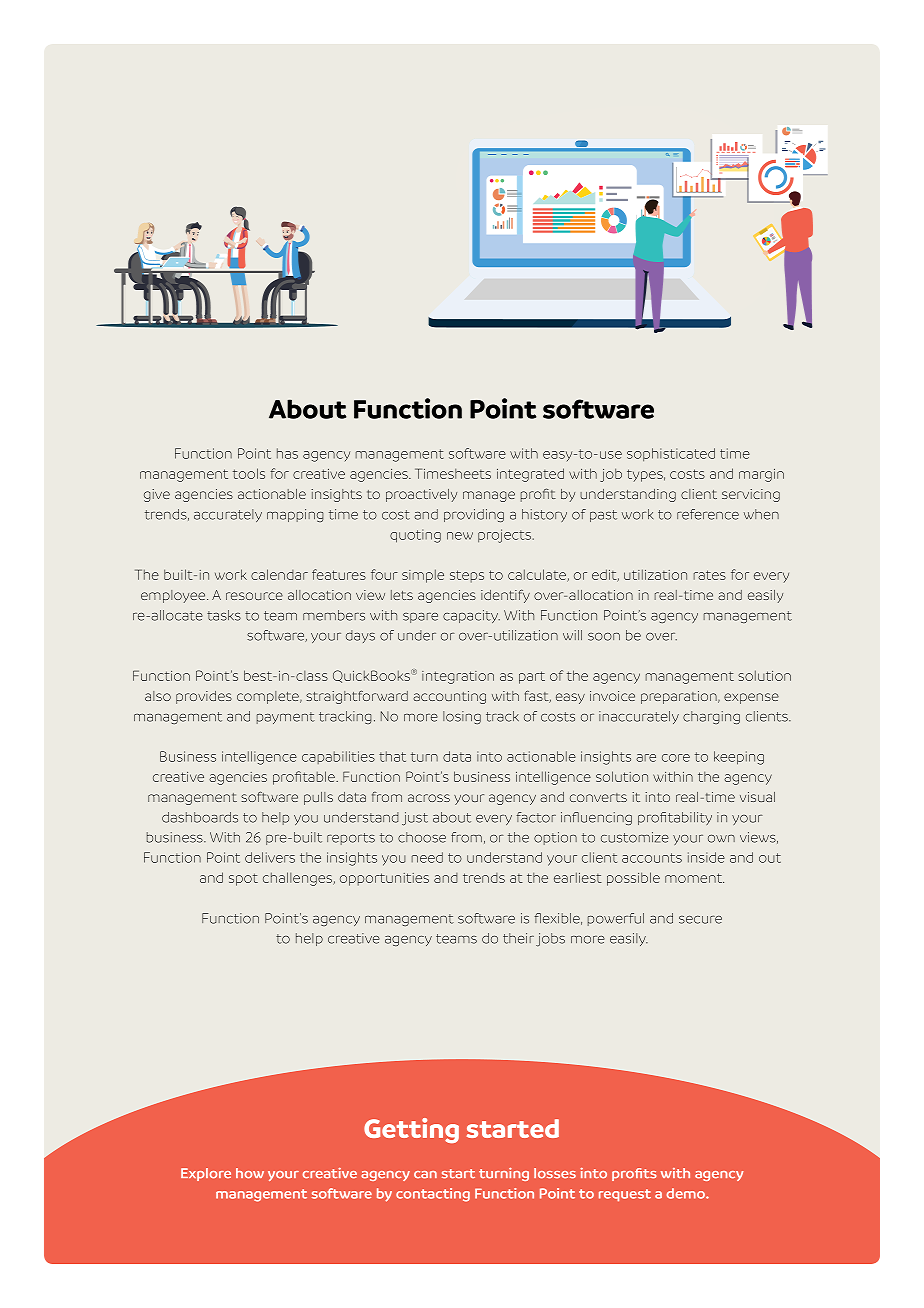  Describe the element at coordinates (249, 473) in the image. I see `tools` at that location.
